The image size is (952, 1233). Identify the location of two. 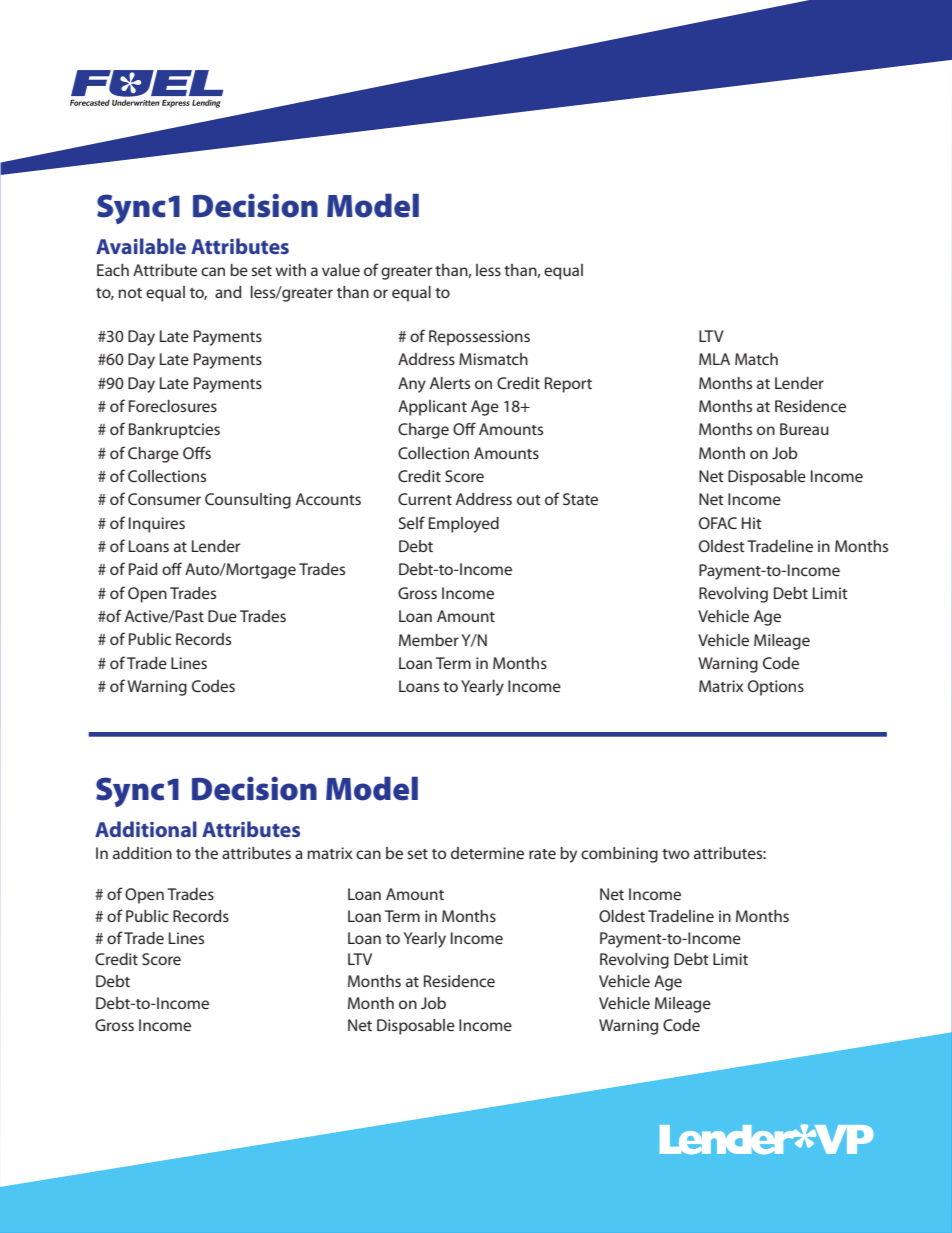
(675, 854).
